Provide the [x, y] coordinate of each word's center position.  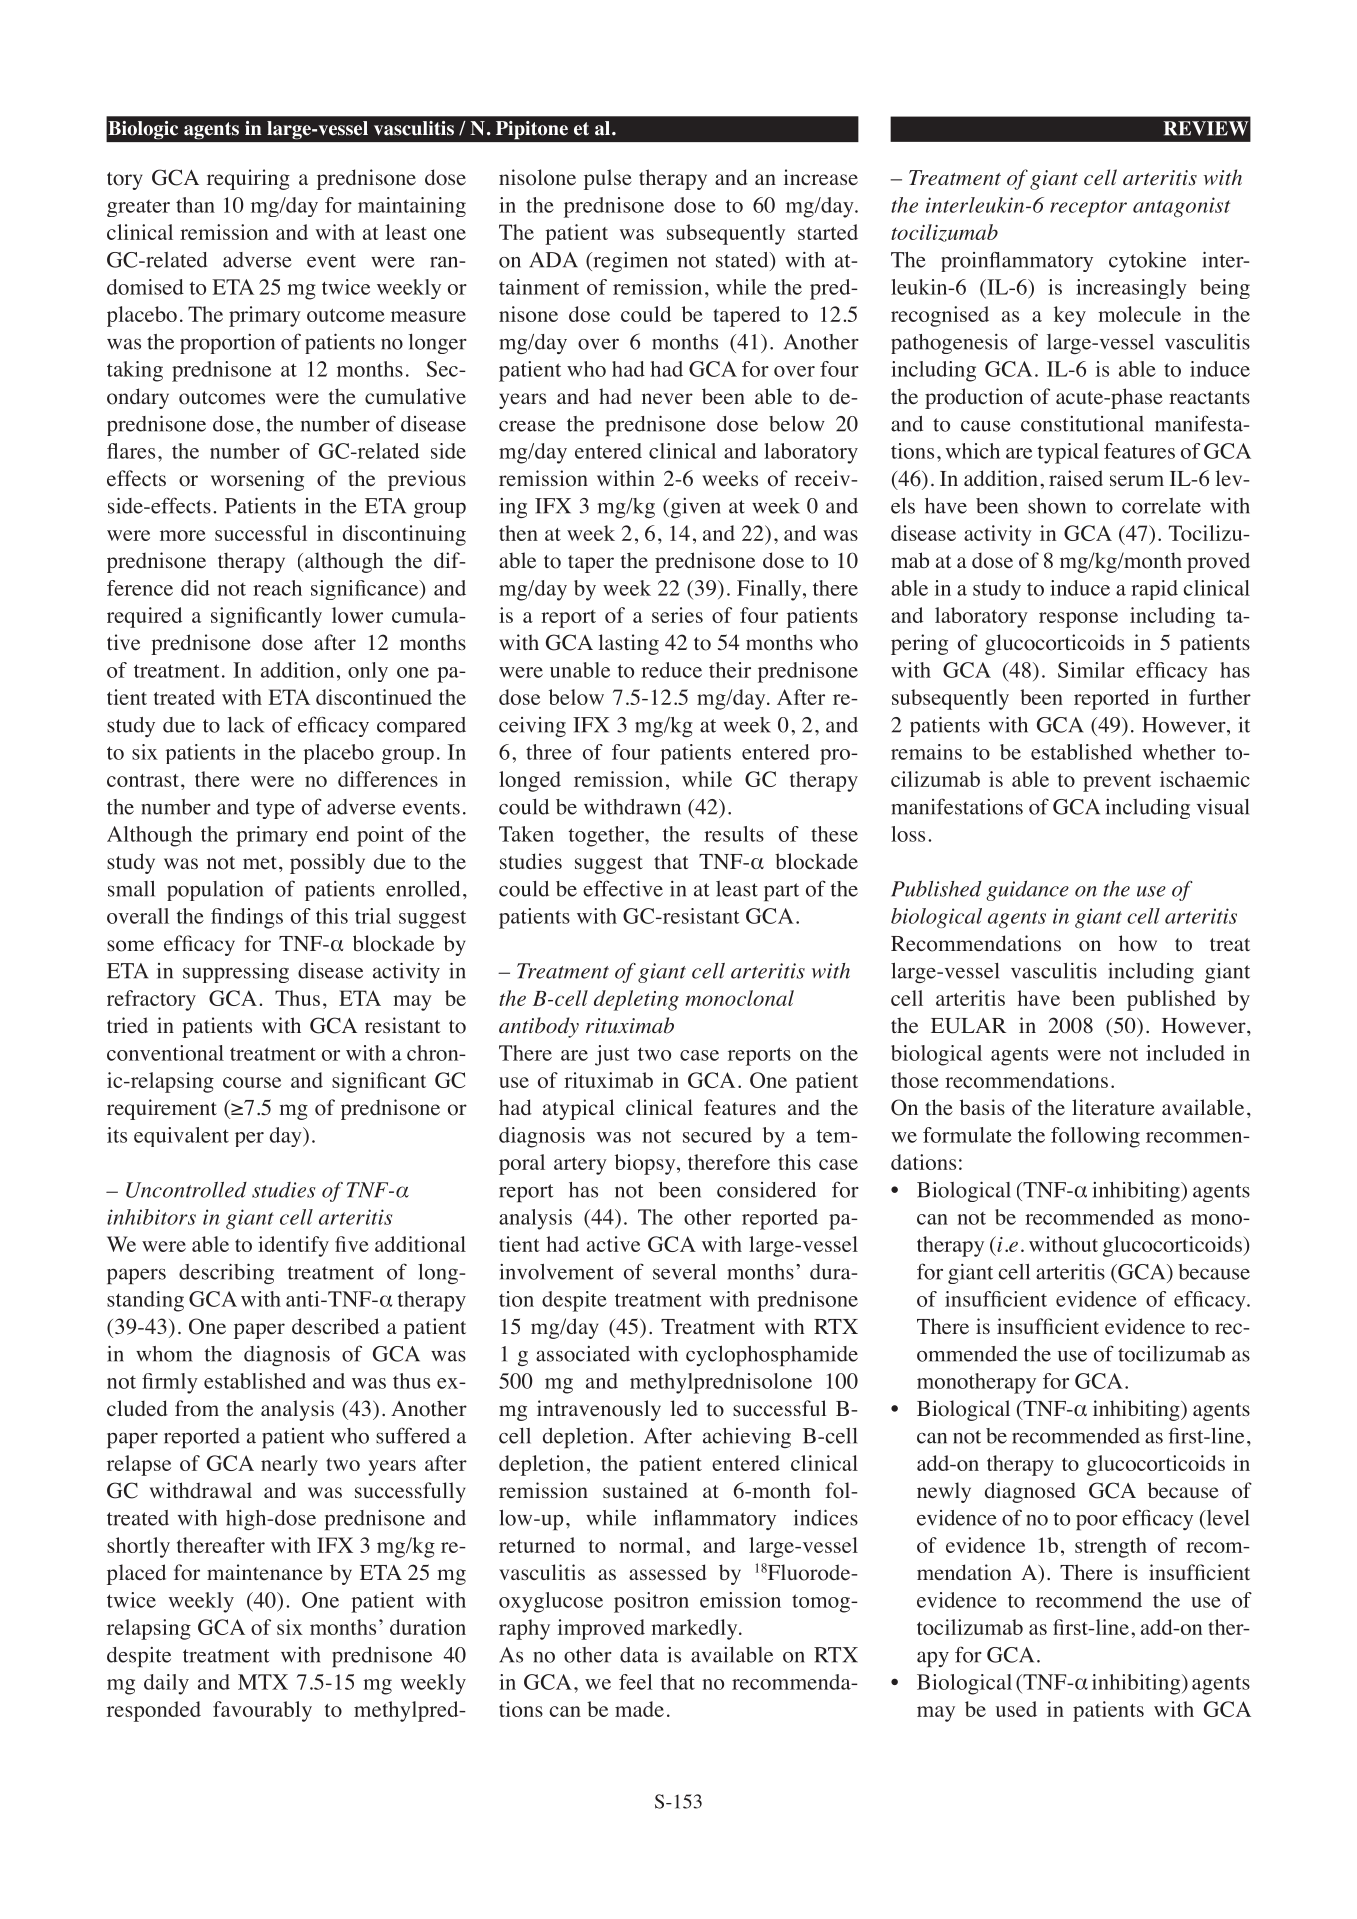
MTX [263, 1682]
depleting [636, 1000]
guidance [1027, 891]
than [195, 205]
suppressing [236, 972]
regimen [629, 262]
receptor [1088, 208]
